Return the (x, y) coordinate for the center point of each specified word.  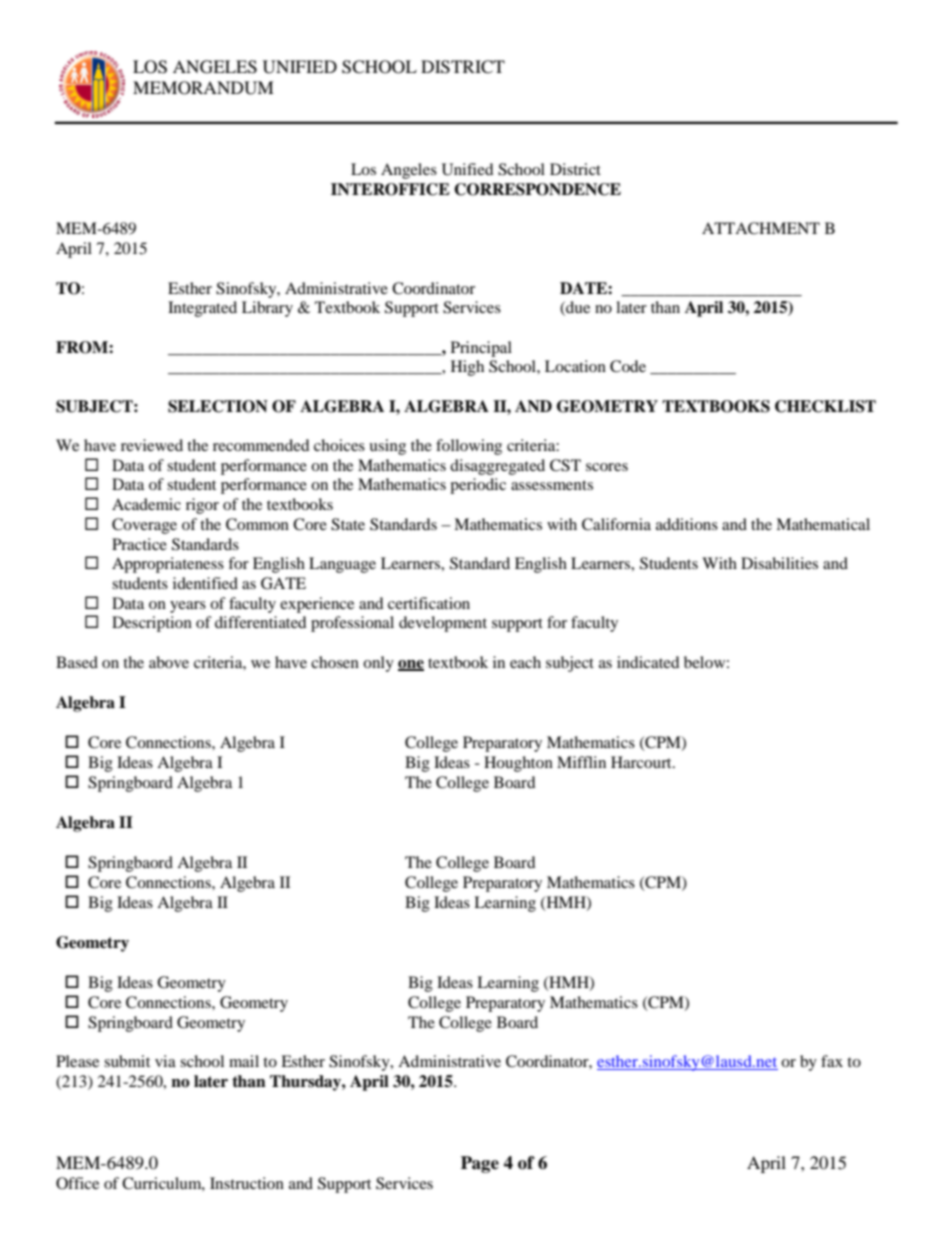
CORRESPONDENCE (537, 189)
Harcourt (642, 762)
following (469, 447)
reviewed (152, 445)
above (169, 662)
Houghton (518, 764)
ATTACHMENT (761, 228)
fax (832, 1061)
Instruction (247, 1183)
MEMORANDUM (203, 88)
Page (480, 1164)
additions (687, 524)
